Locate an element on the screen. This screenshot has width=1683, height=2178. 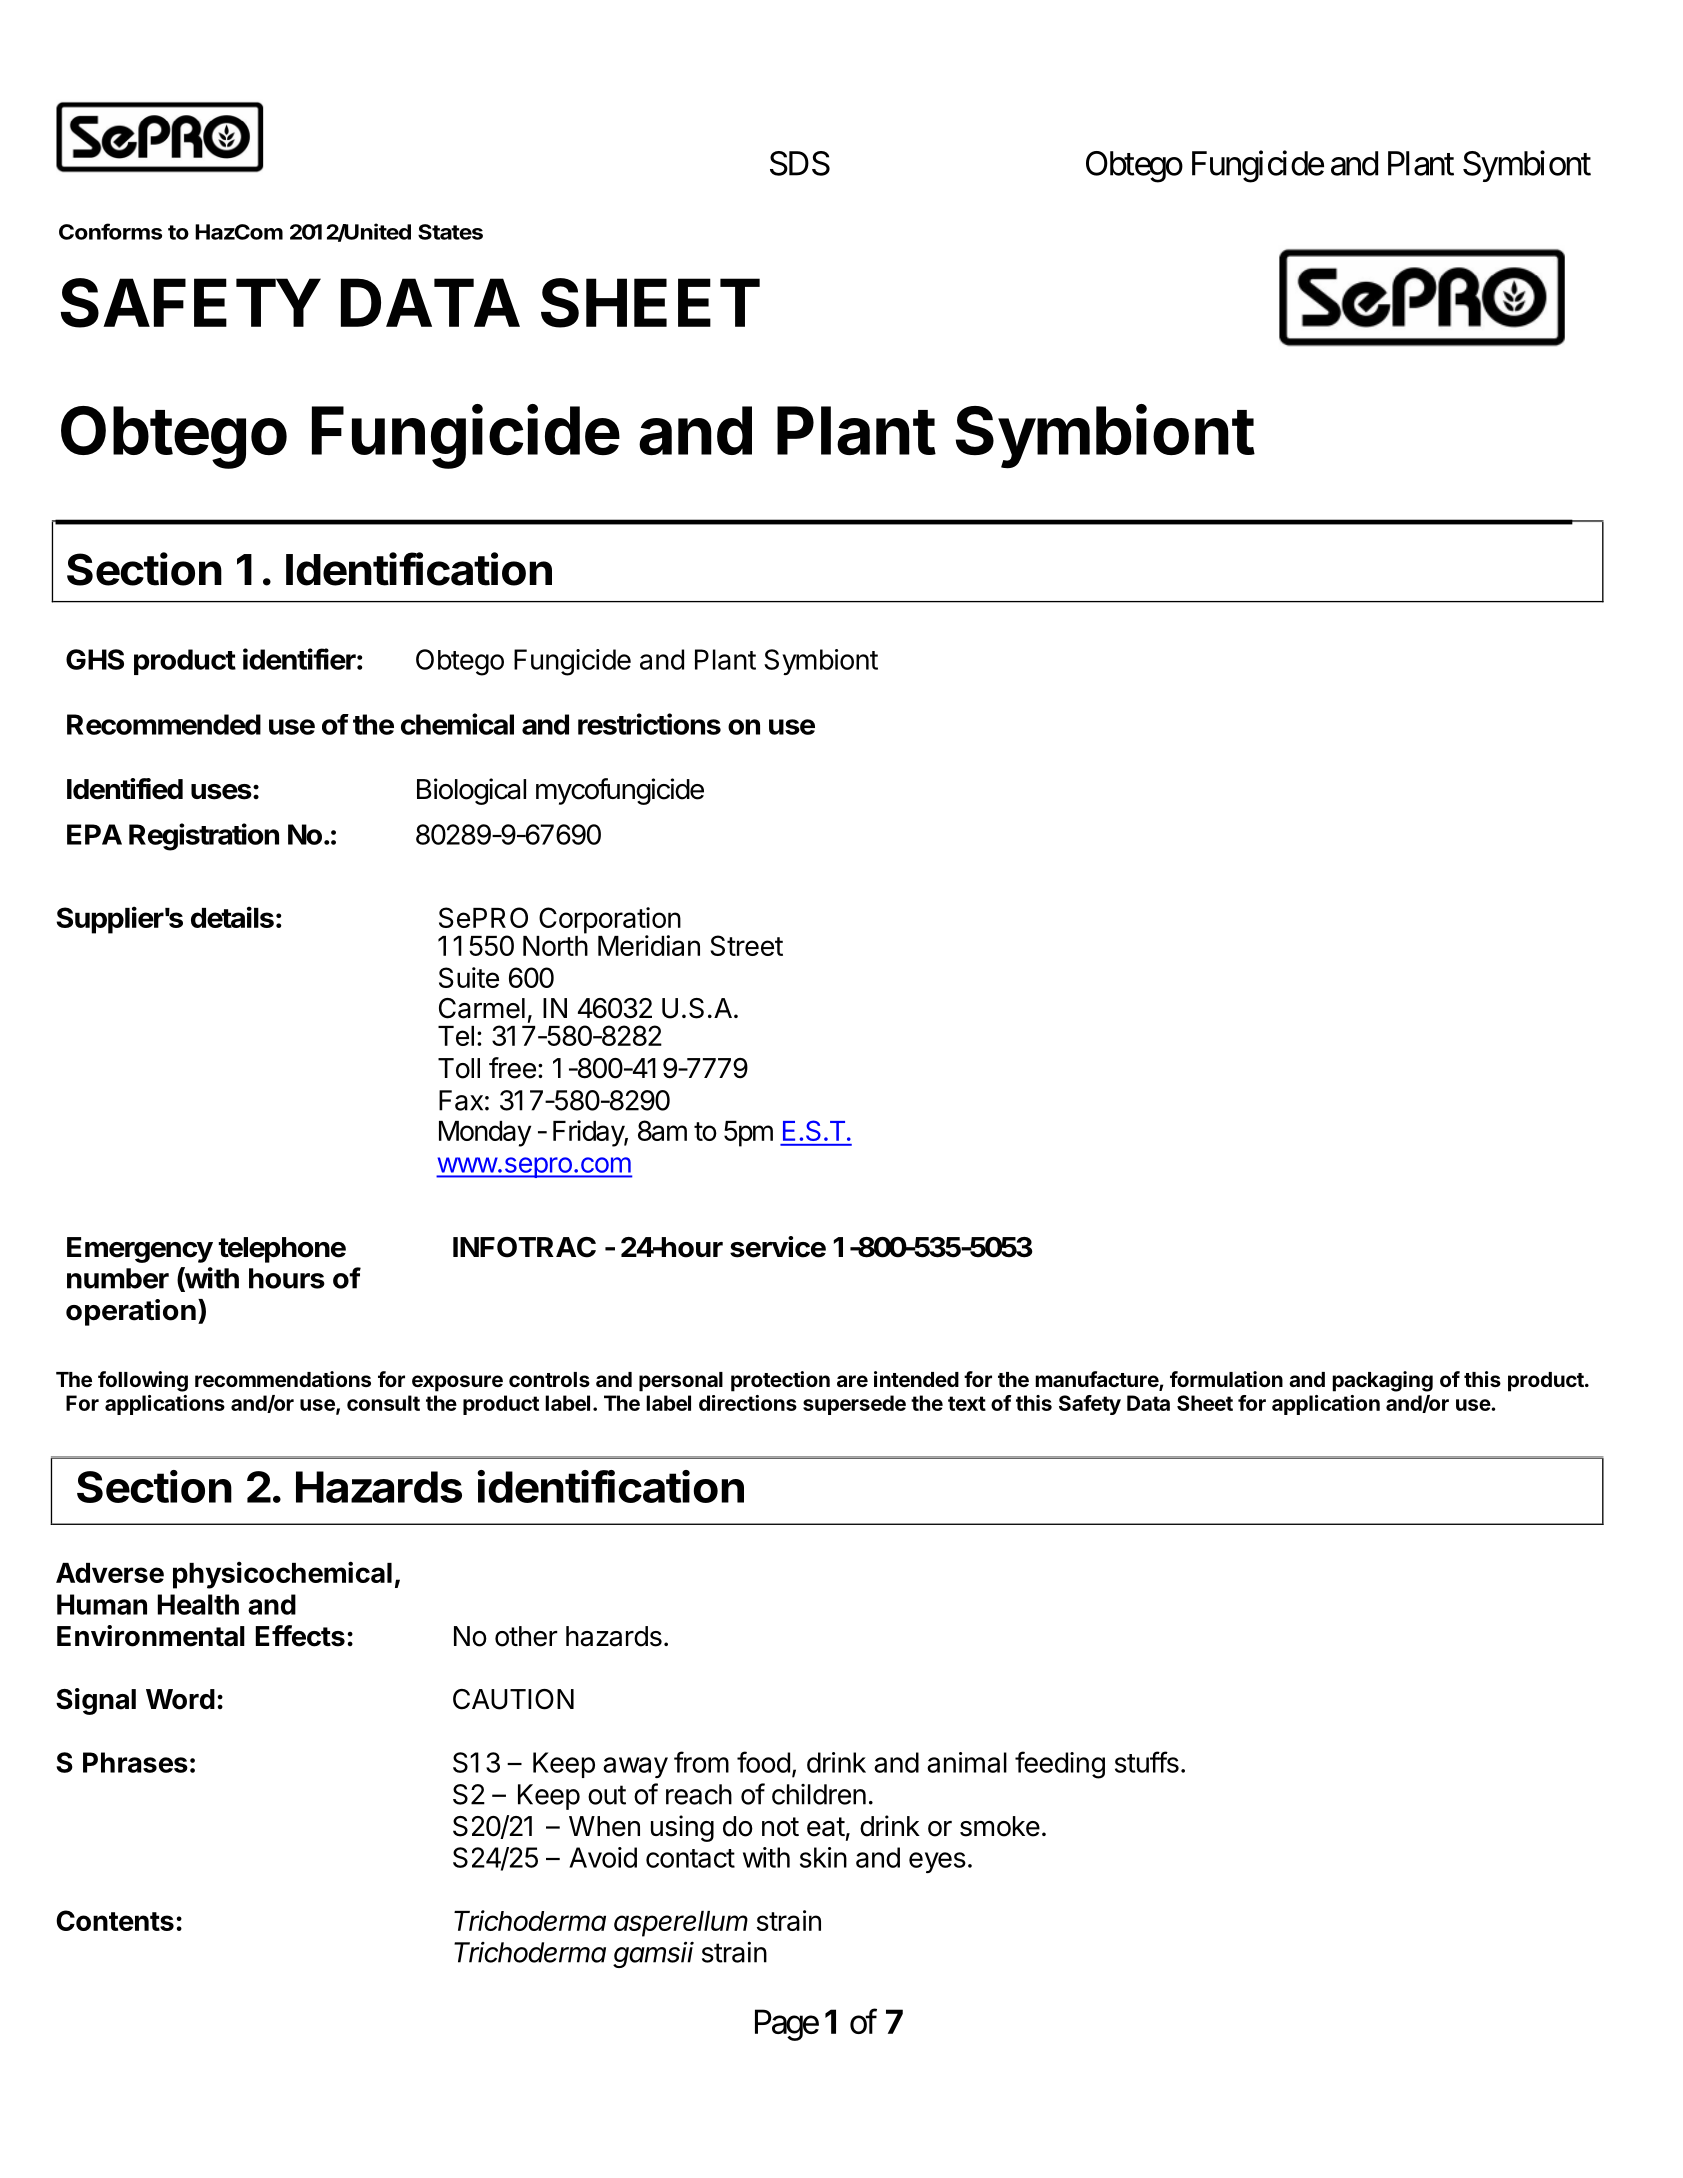
States is located at coordinates (450, 232).
